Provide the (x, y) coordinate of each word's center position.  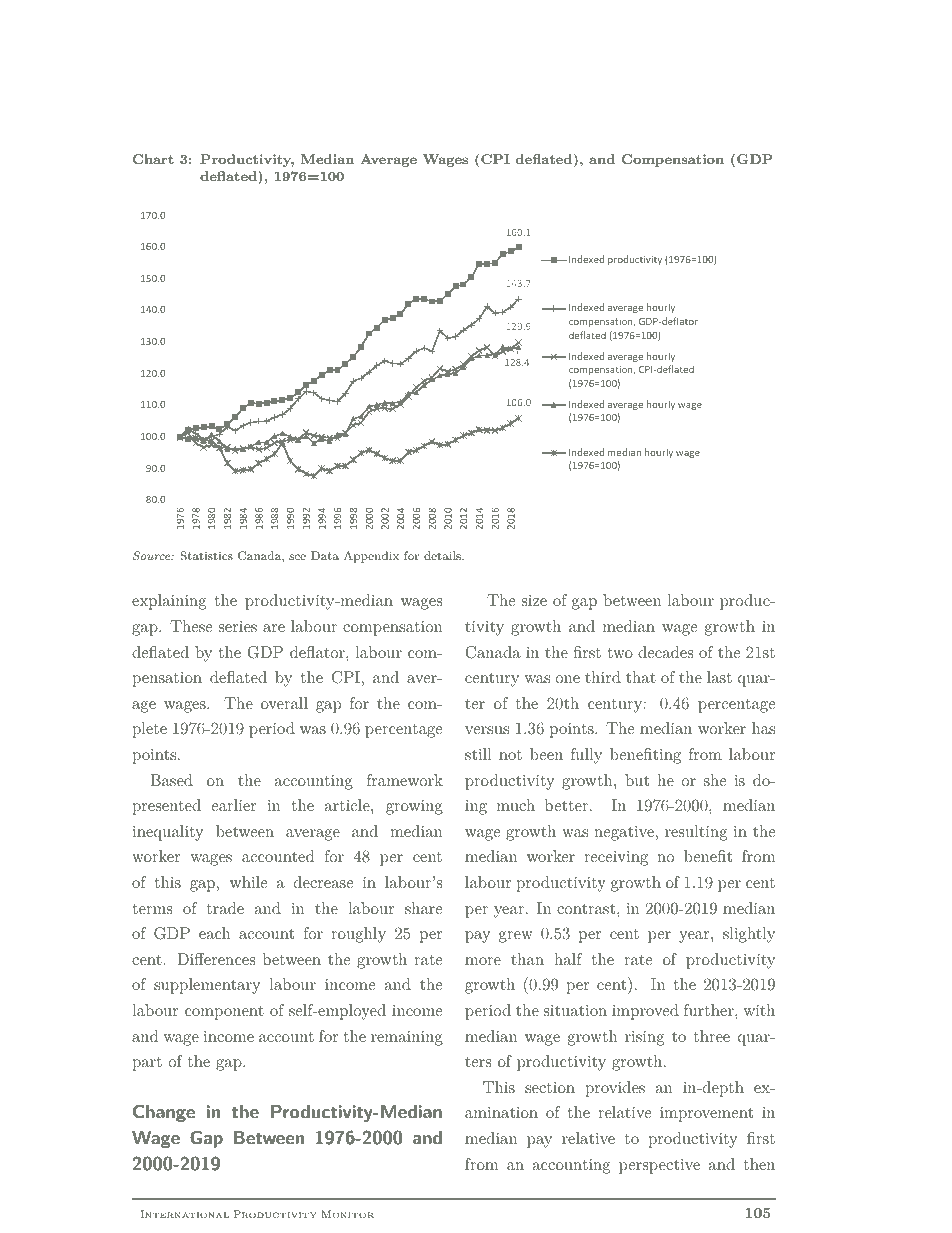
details (443, 555)
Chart (153, 159)
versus (487, 730)
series (238, 626)
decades (665, 652)
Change (164, 1113)
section (550, 1087)
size (534, 600)
